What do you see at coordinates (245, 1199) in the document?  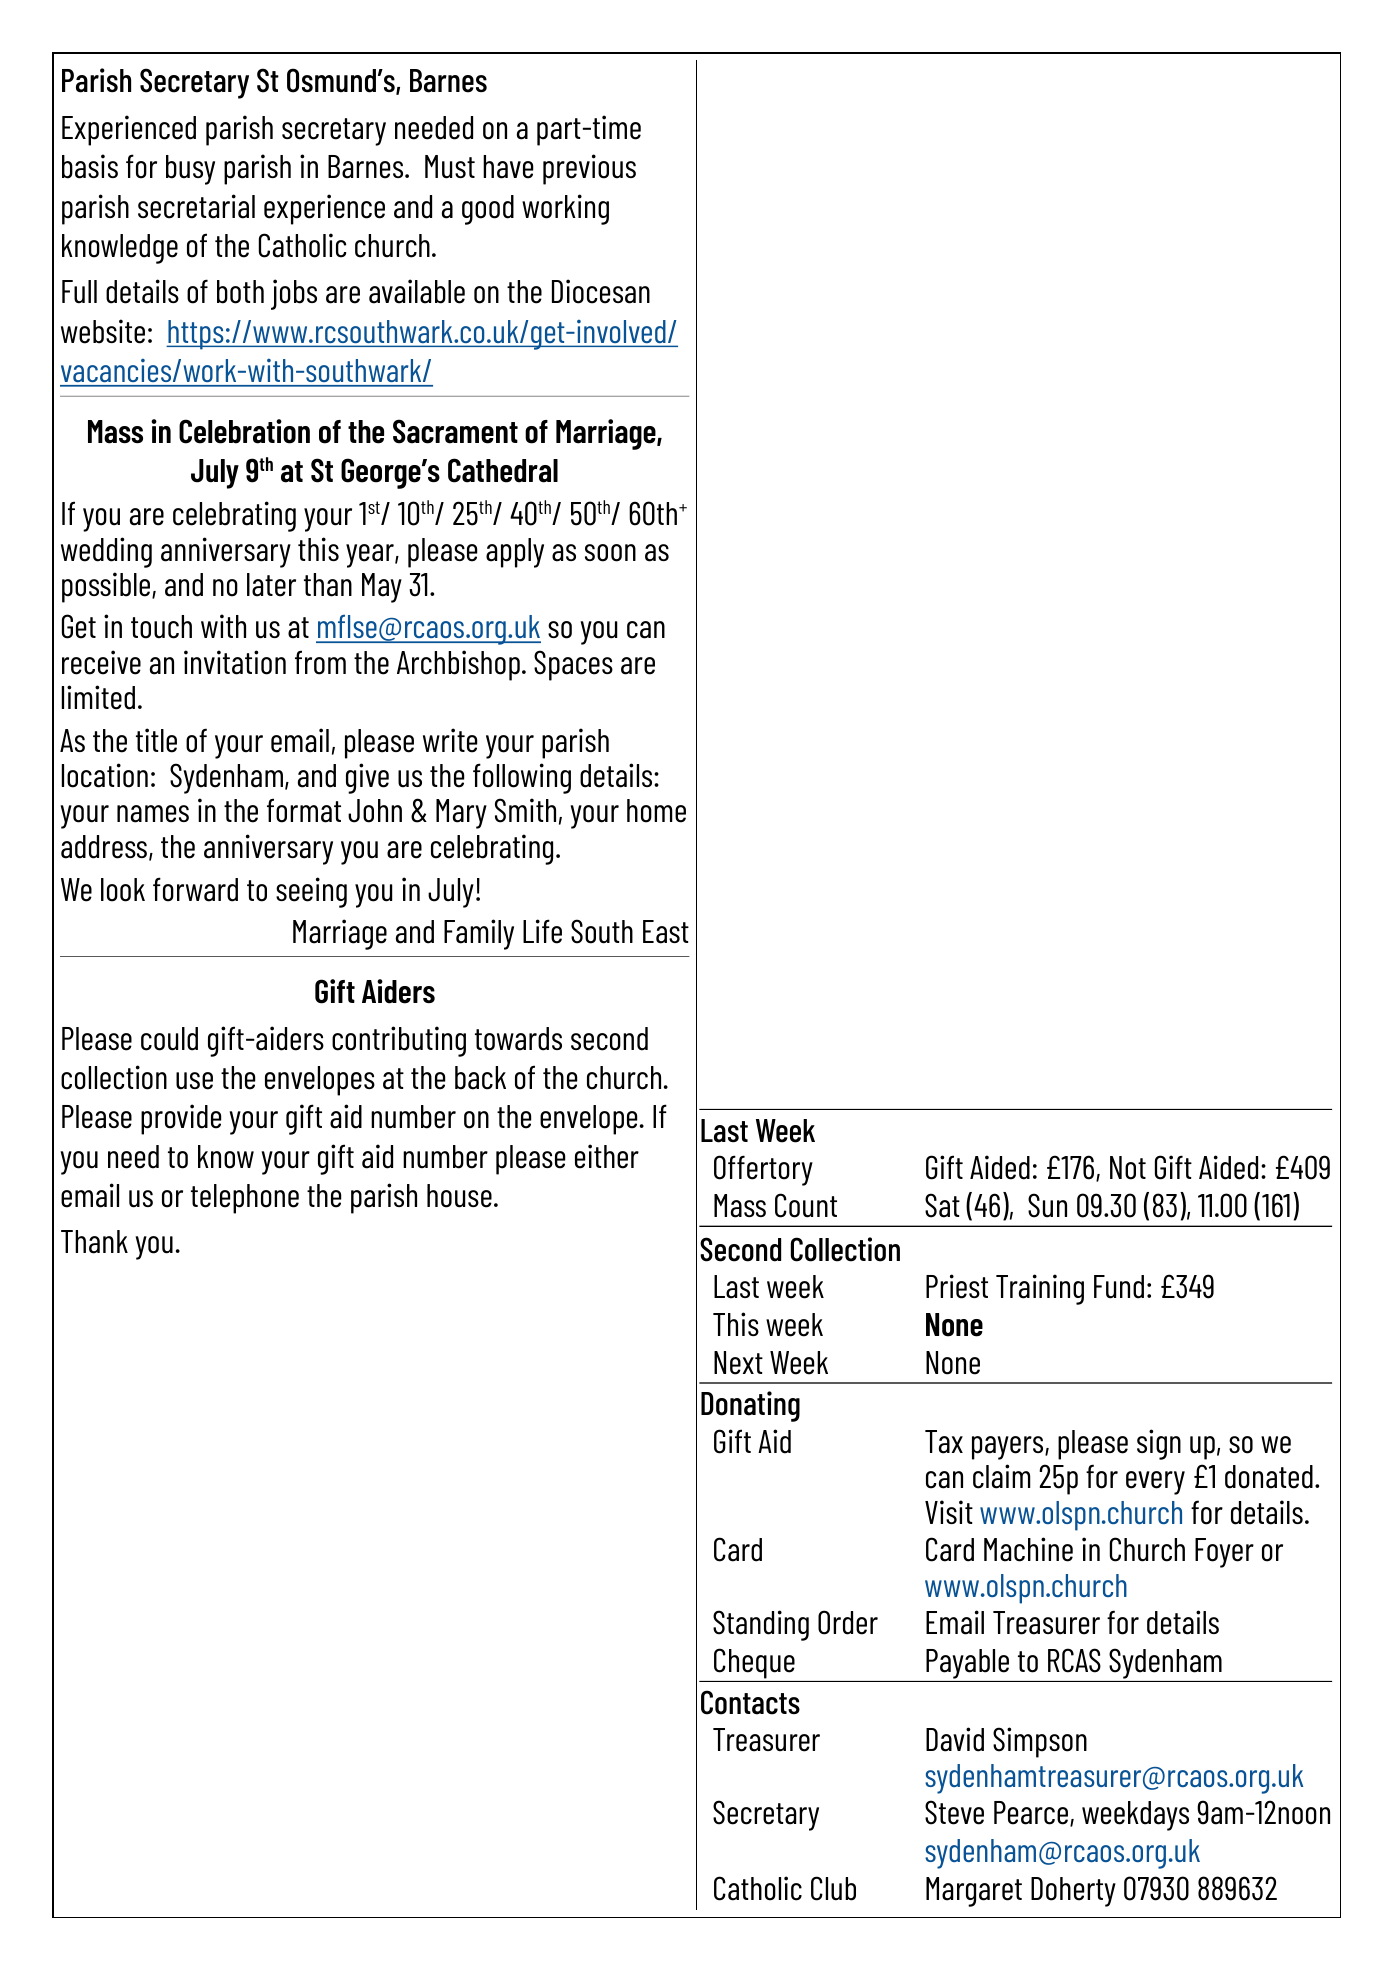 I see `telephone` at bounding box center [245, 1199].
